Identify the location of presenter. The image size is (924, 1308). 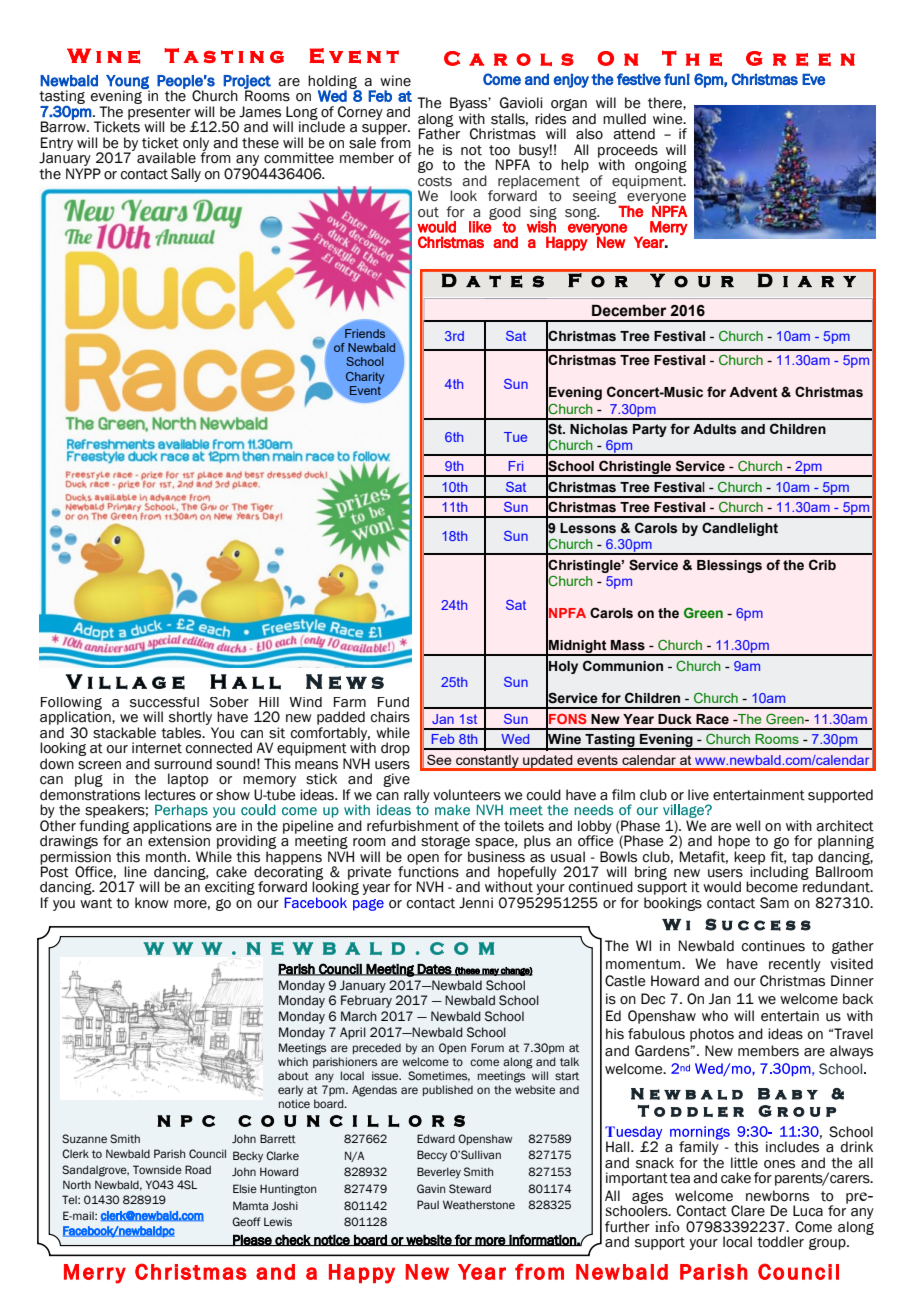
(159, 114).
